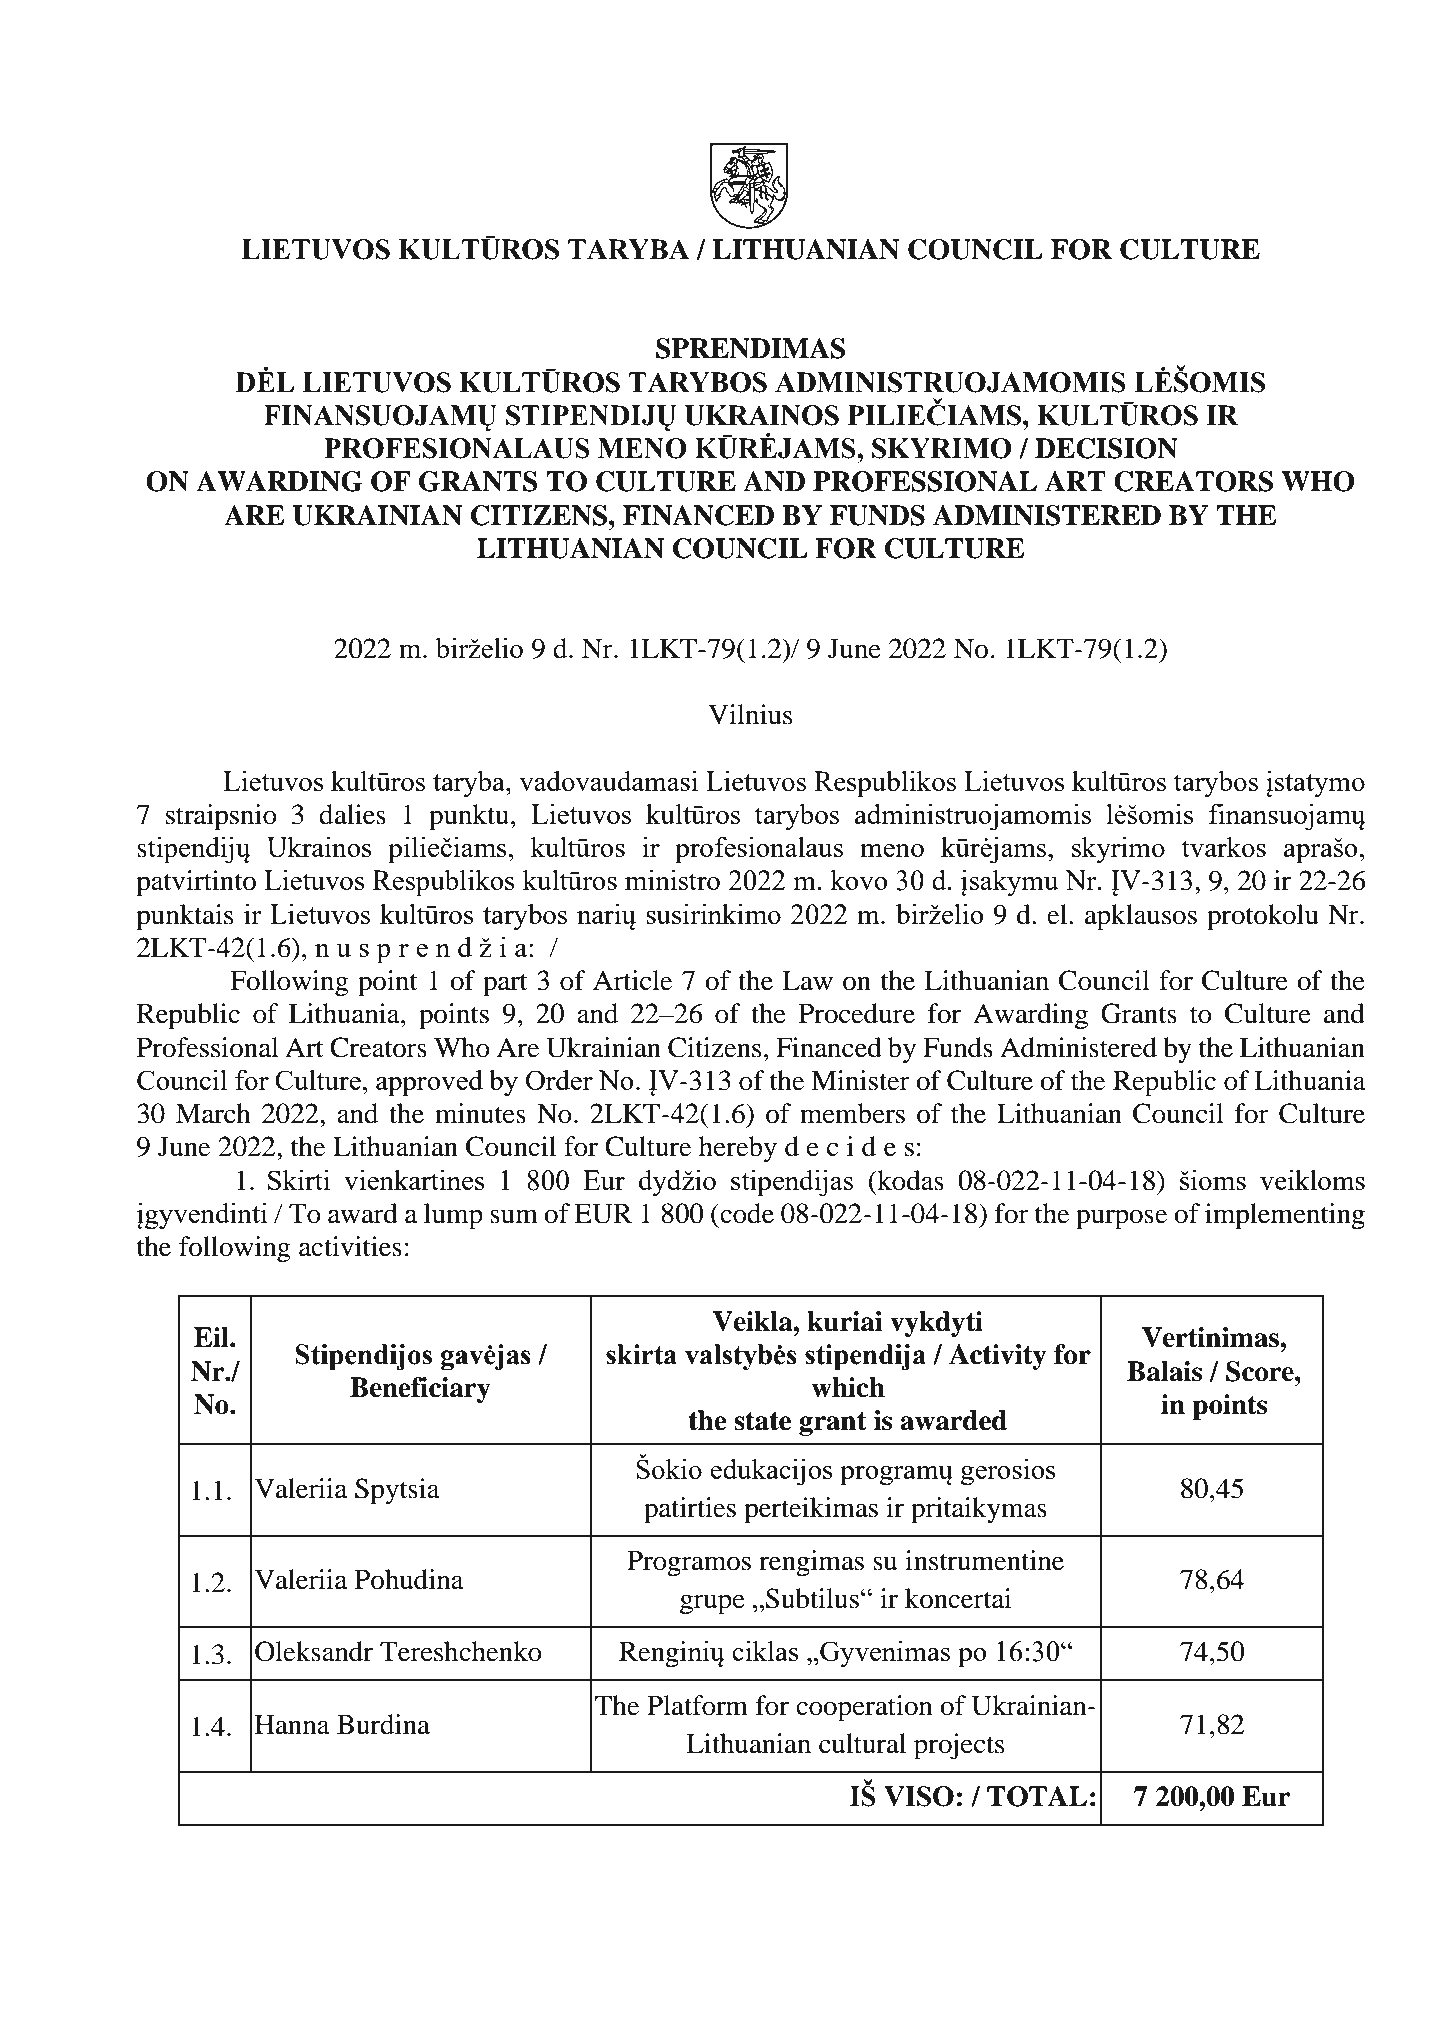 The height and width of the screenshot is (2028, 1434). Describe the element at coordinates (750, 714) in the screenshot. I see `Vilnius` at that location.
